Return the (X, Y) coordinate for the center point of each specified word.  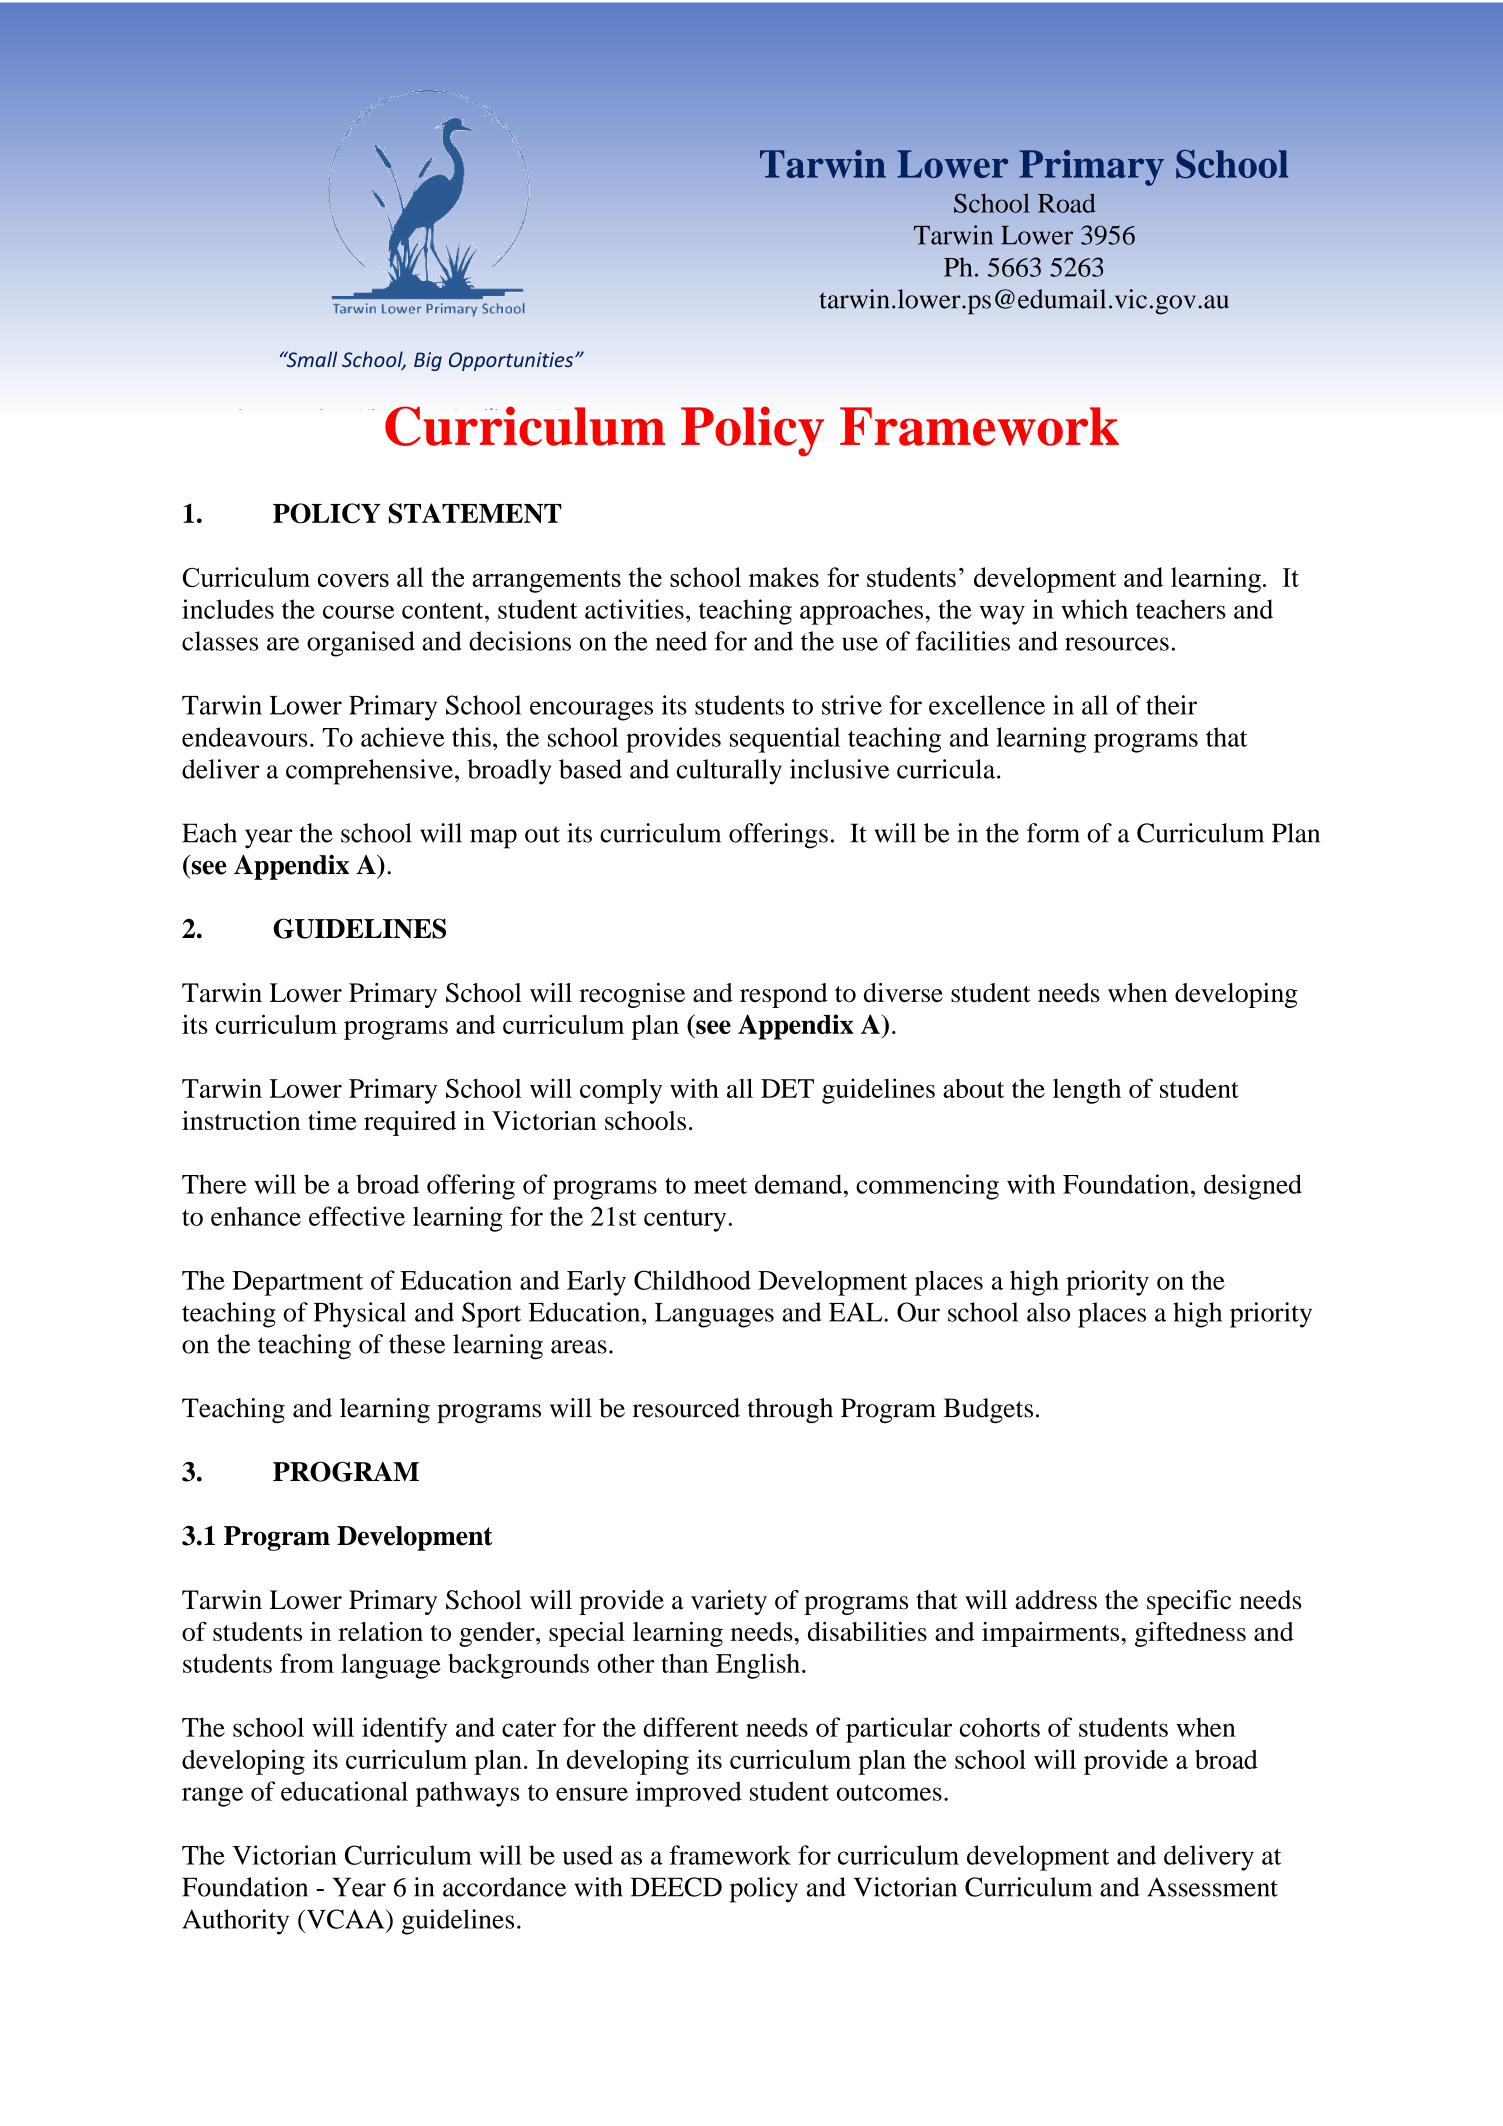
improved (689, 1794)
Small (310, 359)
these (417, 1344)
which (1094, 609)
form (1053, 833)
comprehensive (369, 772)
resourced (686, 1408)
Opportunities (512, 361)
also (1048, 1312)
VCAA (345, 1919)
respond (784, 995)
